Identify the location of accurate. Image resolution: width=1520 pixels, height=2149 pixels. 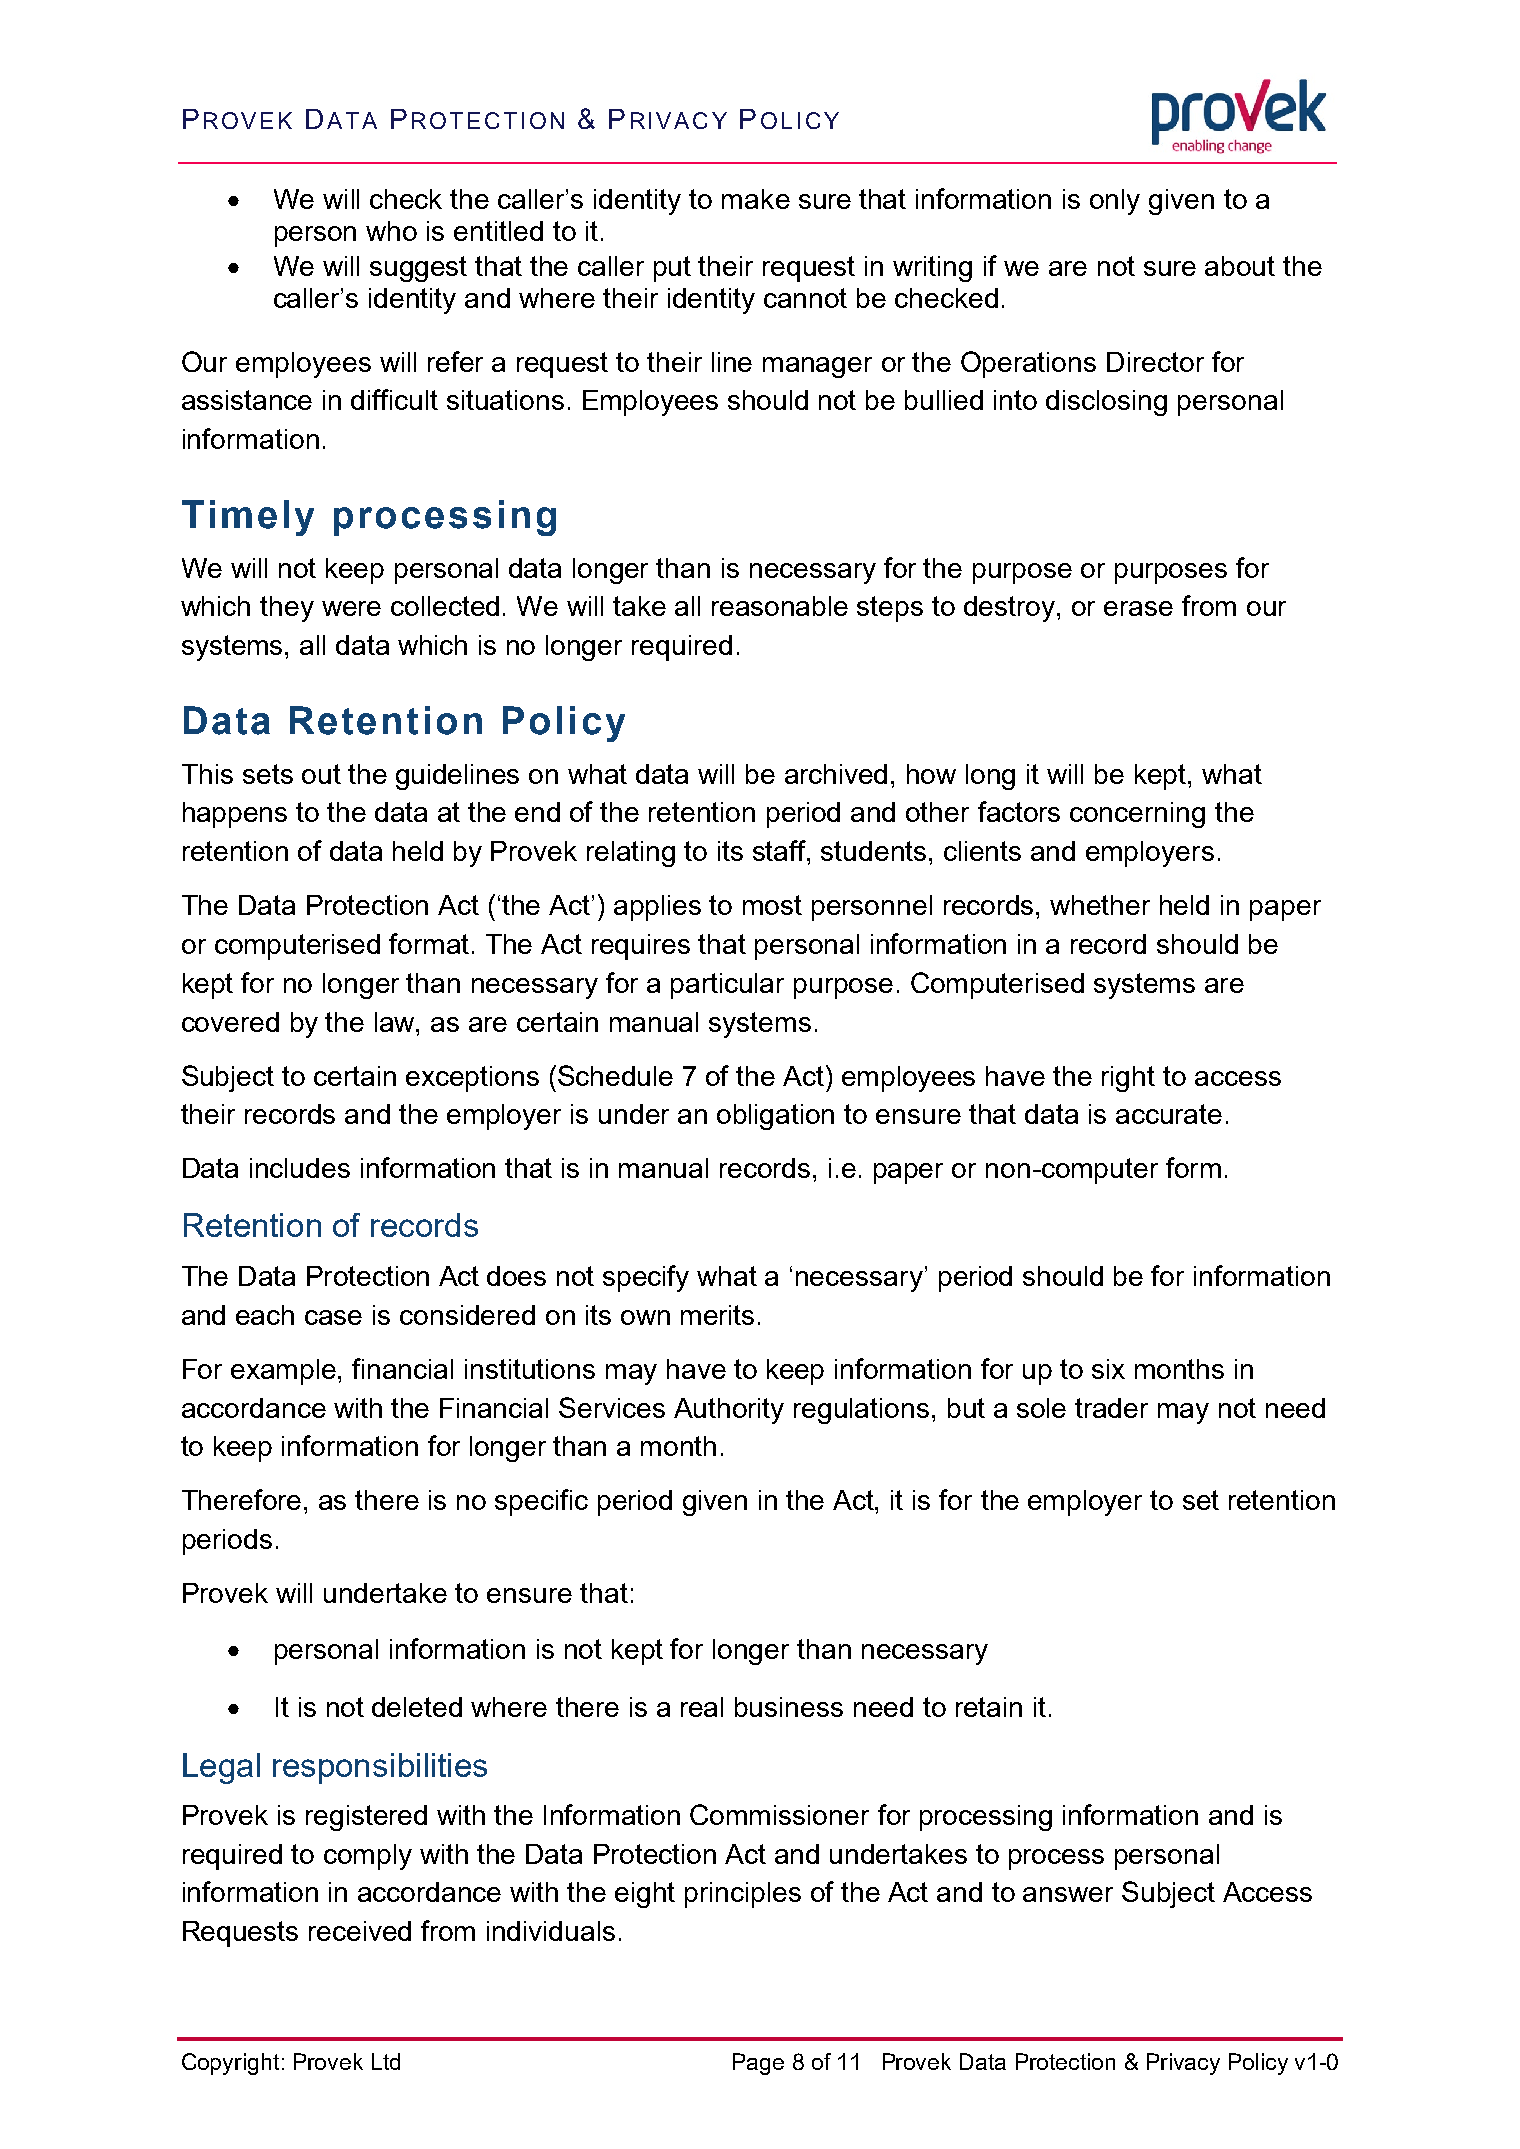
(1169, 1114).
